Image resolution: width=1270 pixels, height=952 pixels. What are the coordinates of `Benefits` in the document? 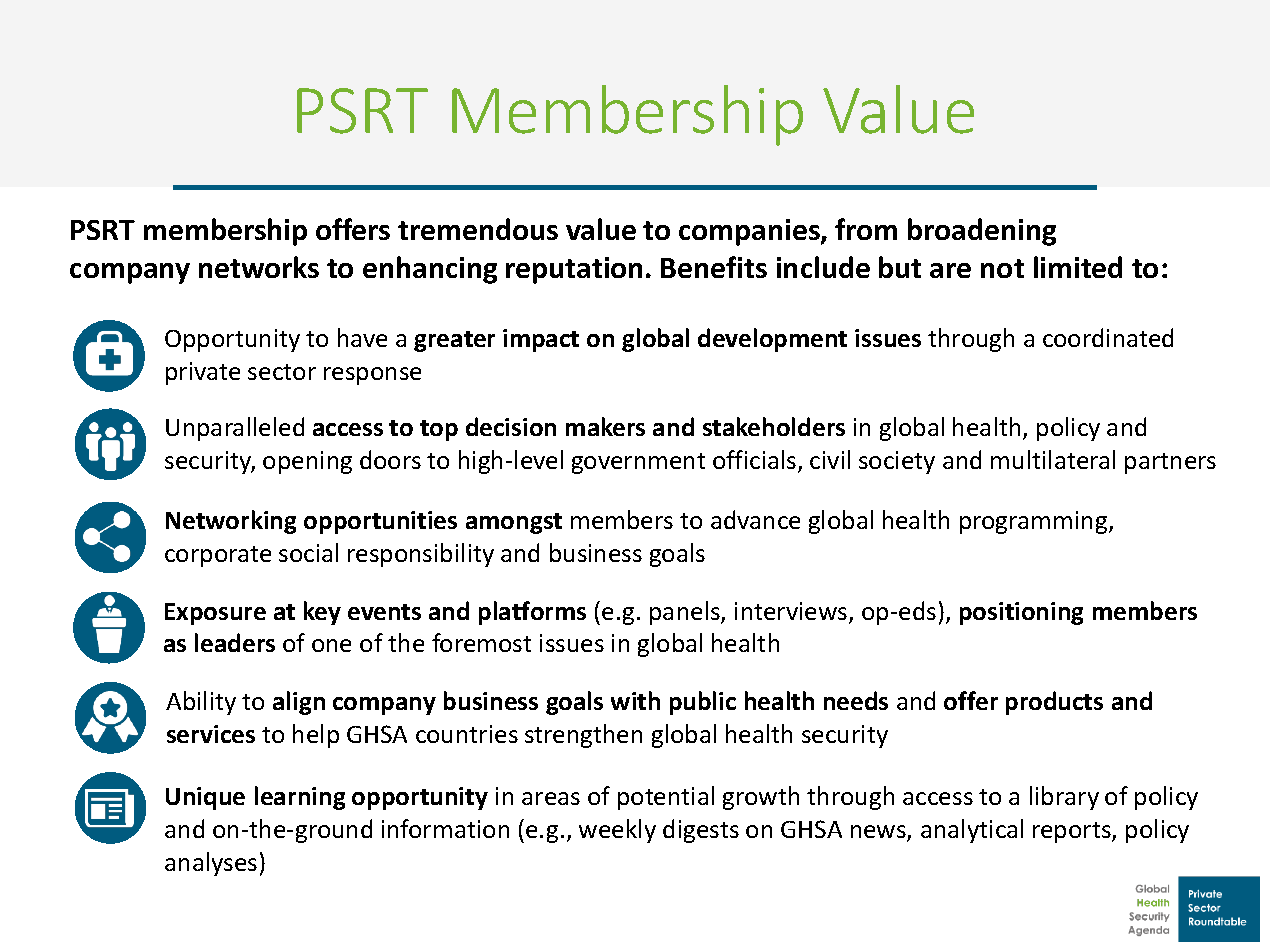 It's located at (714, 267).
